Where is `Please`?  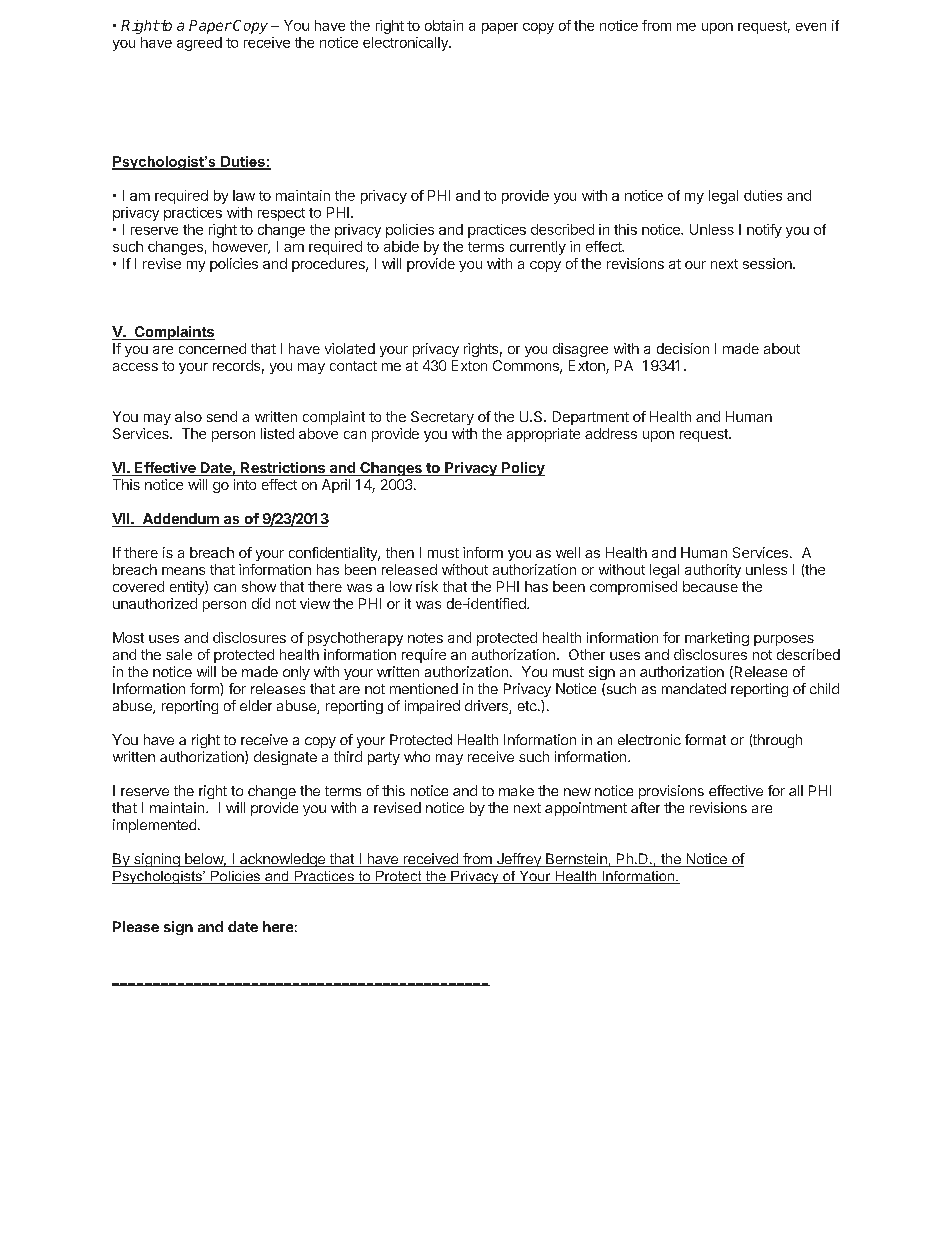
Please is located at coordinates (136, 926).
